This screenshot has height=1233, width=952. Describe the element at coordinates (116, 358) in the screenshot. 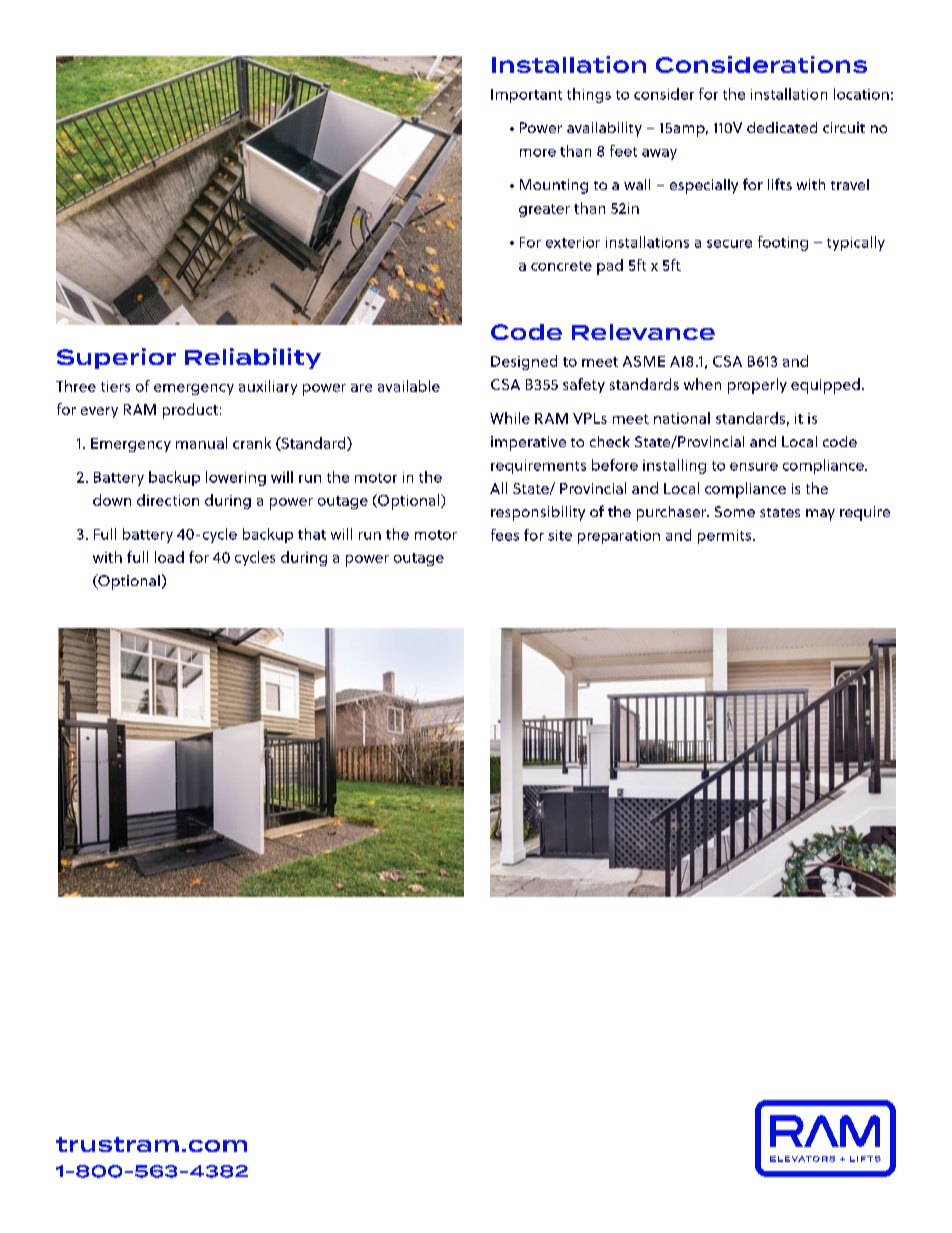

I see `Superior` at that location.
